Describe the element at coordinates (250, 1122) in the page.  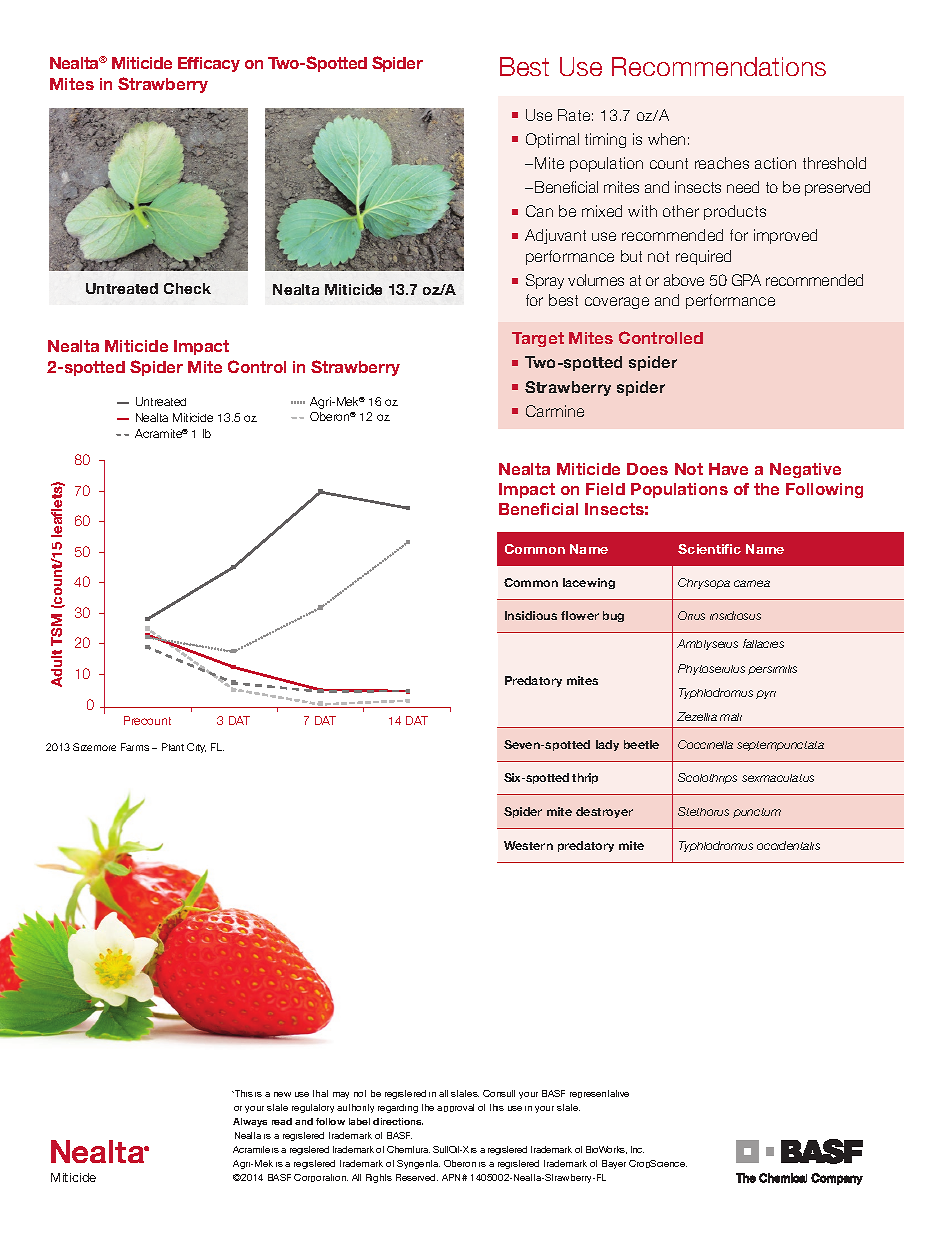
I see `Always` at that location.
